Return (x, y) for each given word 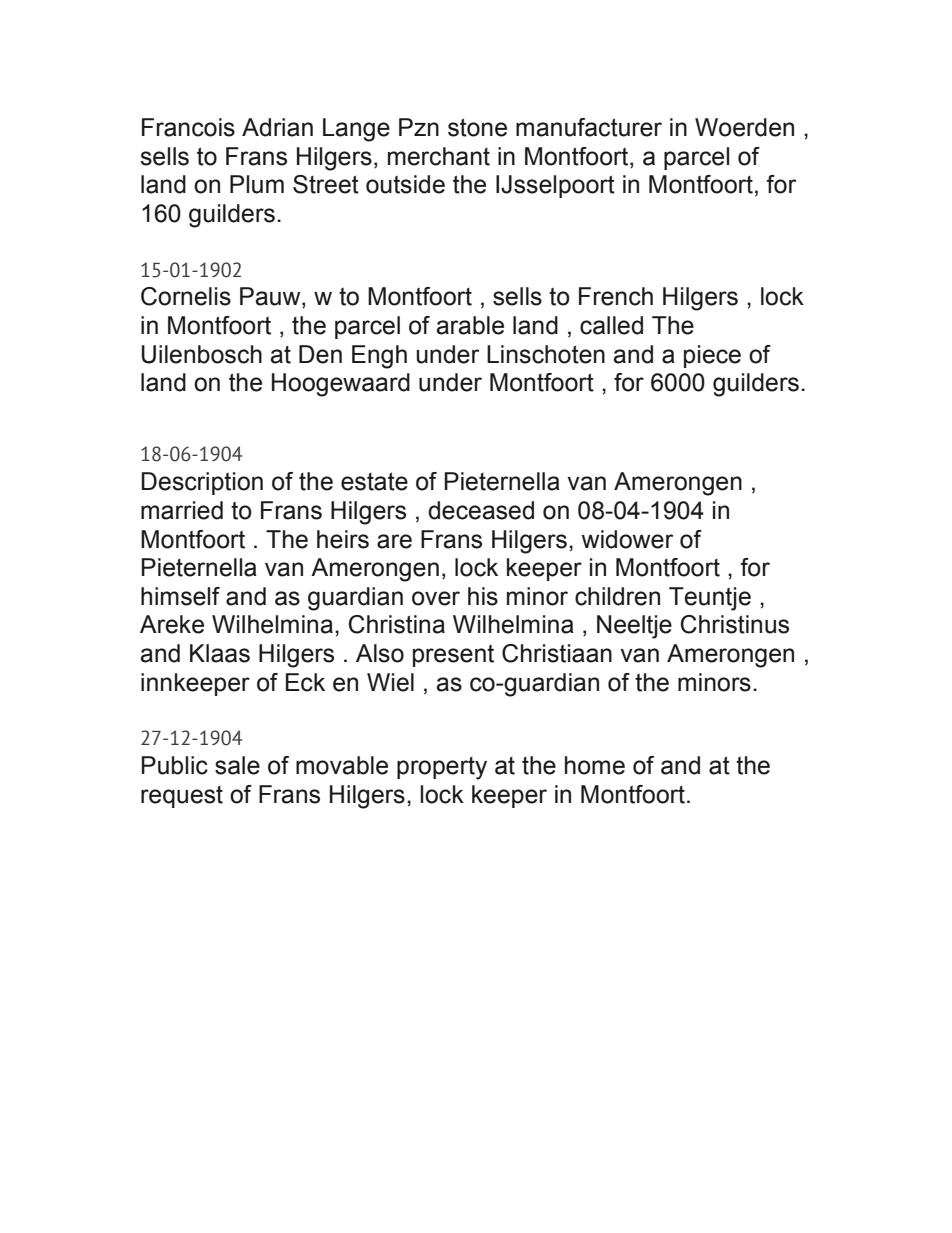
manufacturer (589, 127)
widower (627, 539)
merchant (439, 156)
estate (374, 481)
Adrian (277, 127)
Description (202, 483)
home (595, 765)
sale (237, 765)
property (442, 768)
